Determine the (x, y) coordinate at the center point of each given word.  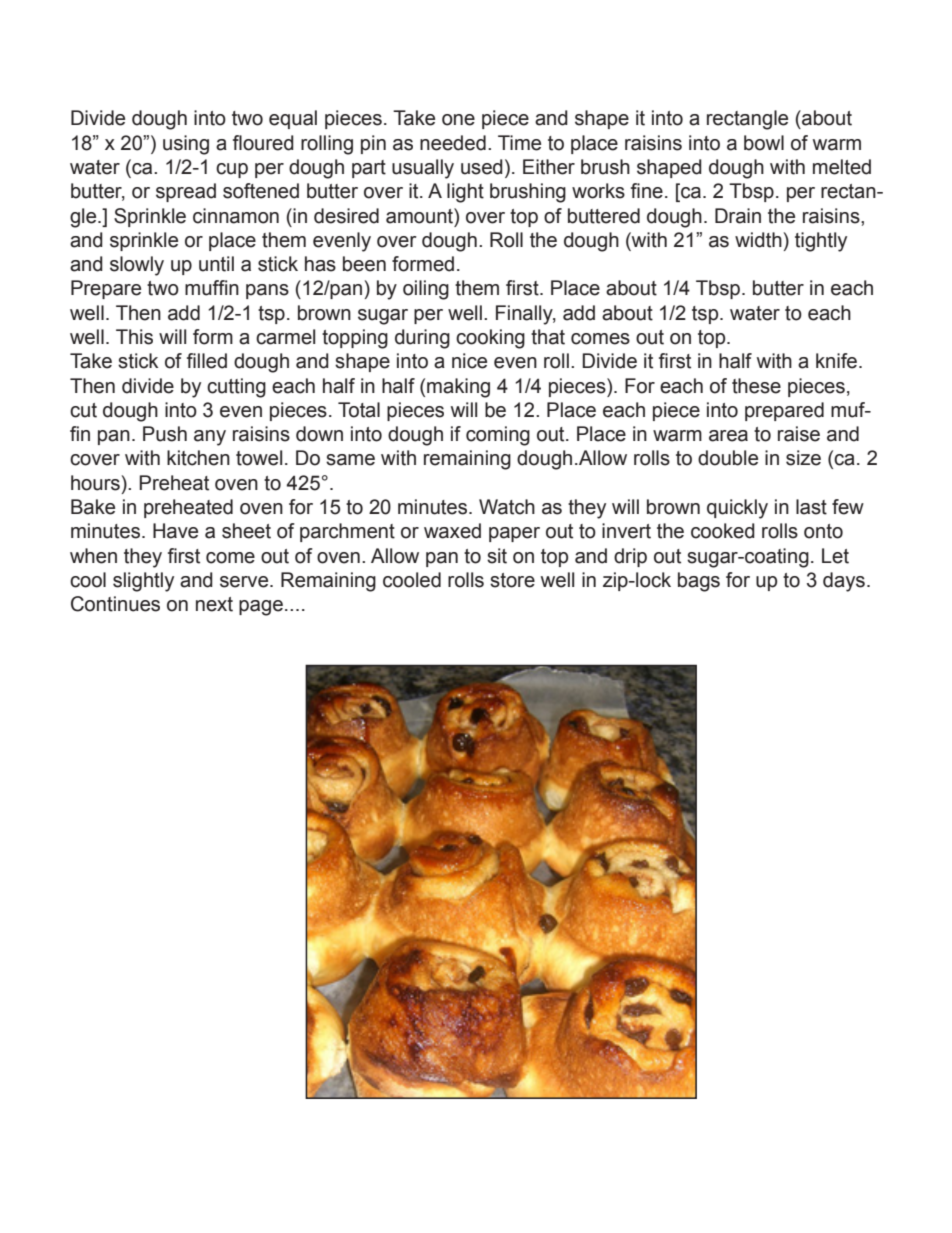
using (186, 145)
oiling (426, 290)
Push (165, 434)
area (728, 436)
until (216, 264)
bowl (764, 143)
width (758, 240)
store (512, 580)
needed (453, 143)
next (214, 604)
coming (498, 436)
